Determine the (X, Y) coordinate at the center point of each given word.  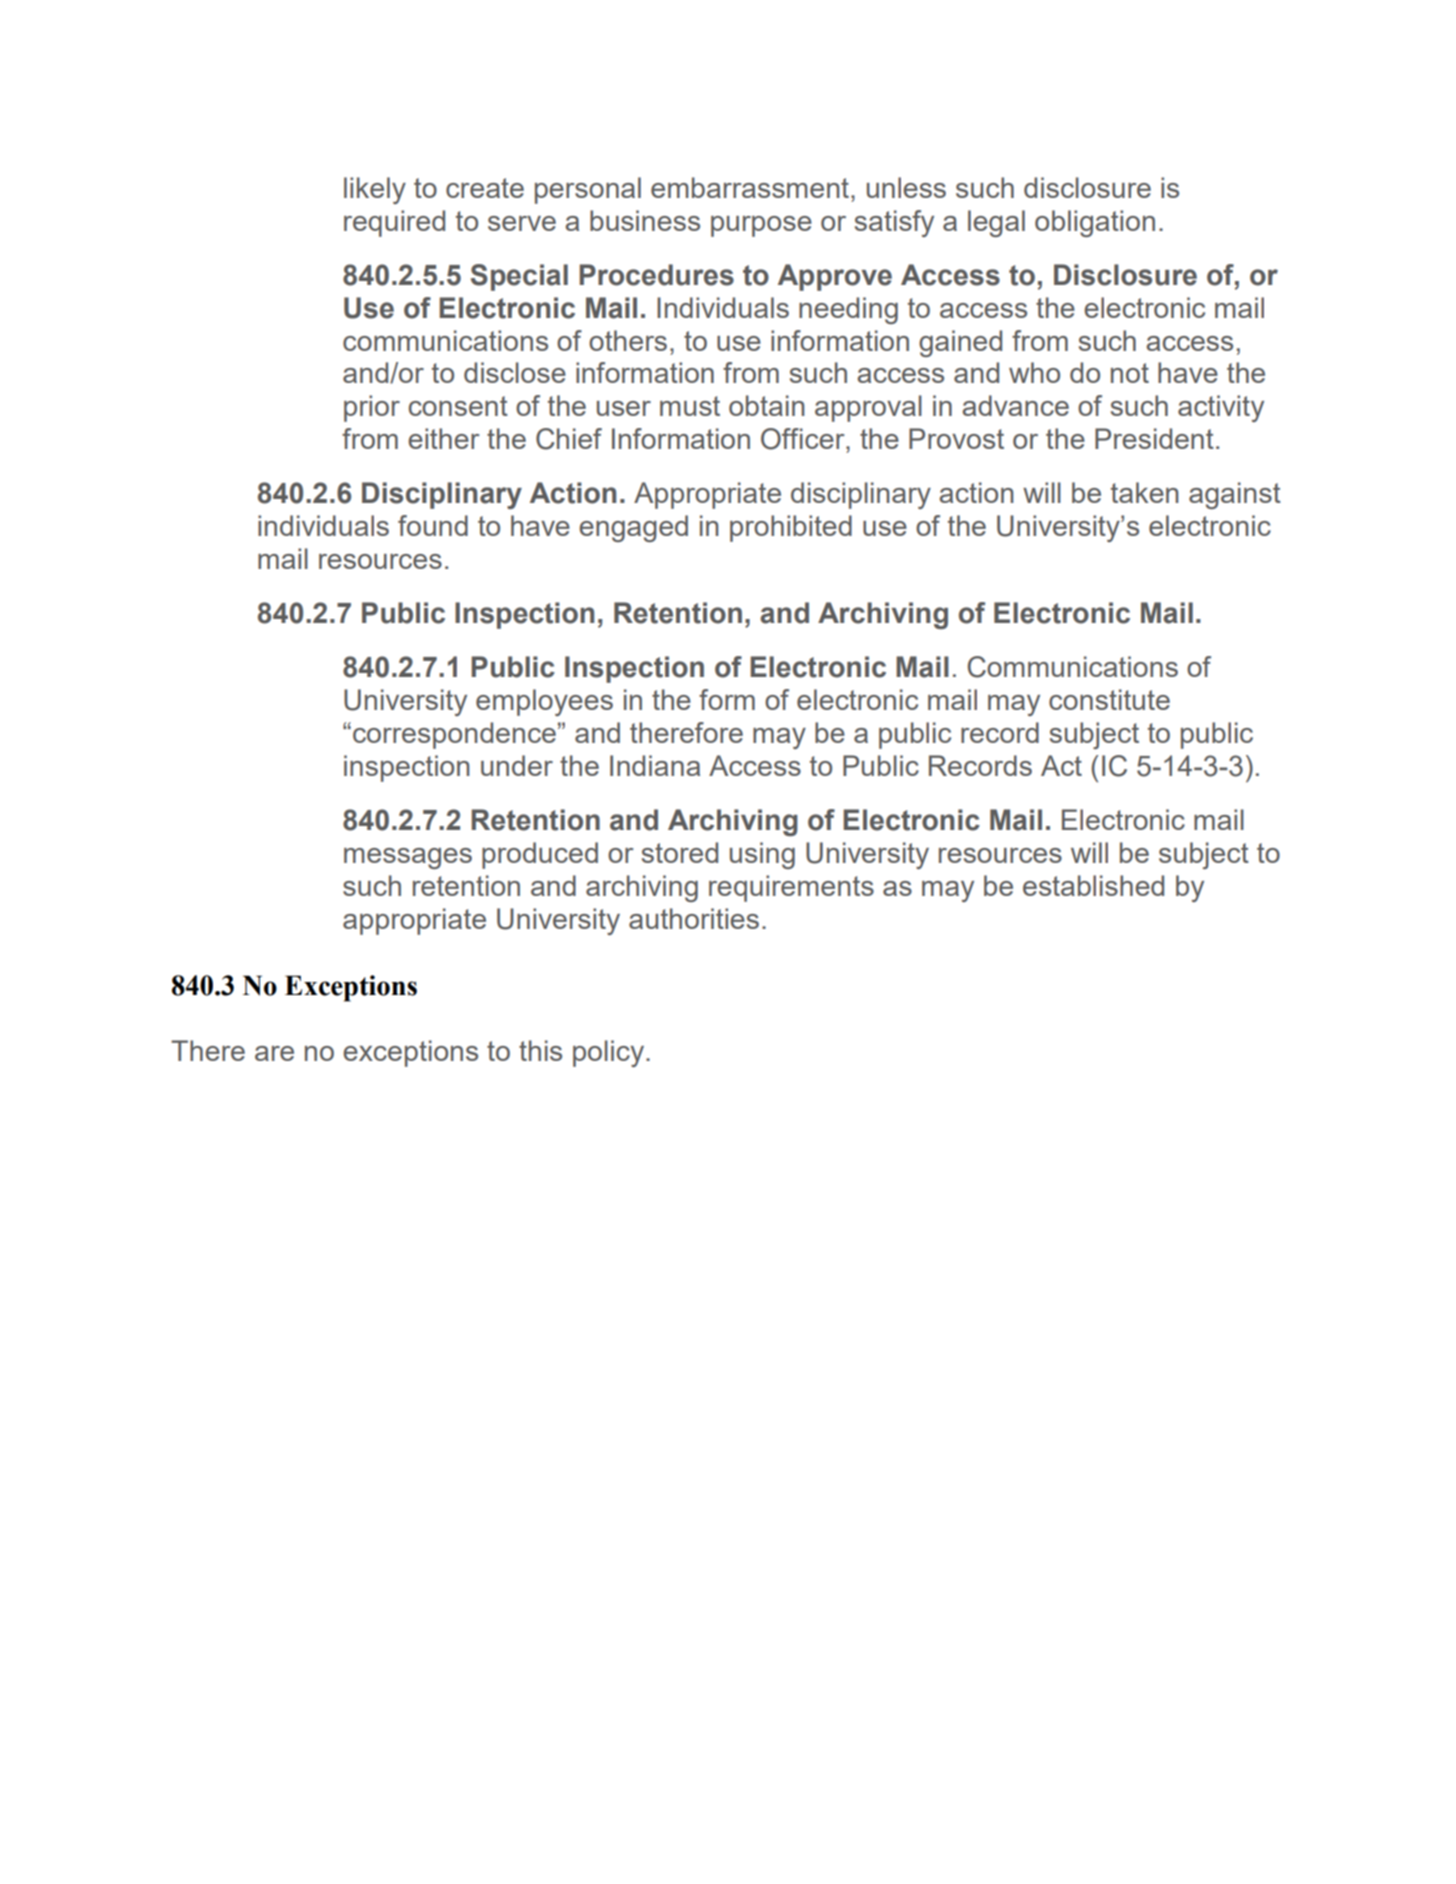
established (1093, 885)
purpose (761, 226)
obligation (1095, 223)
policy (610, 1053)
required (394, 223)
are (274, 1053)
